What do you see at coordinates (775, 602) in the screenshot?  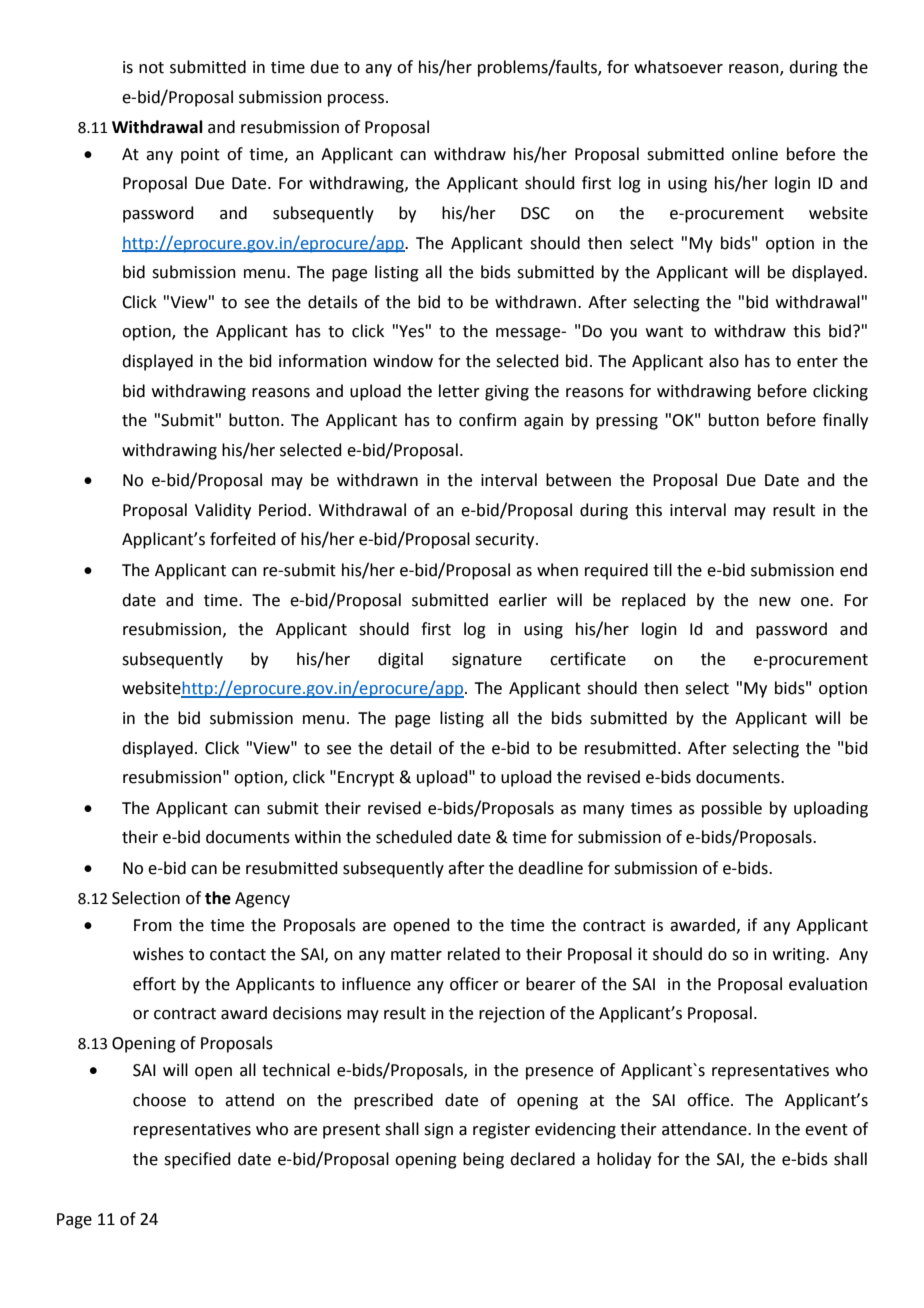 I see `new` at bounding box center [775, 602].
